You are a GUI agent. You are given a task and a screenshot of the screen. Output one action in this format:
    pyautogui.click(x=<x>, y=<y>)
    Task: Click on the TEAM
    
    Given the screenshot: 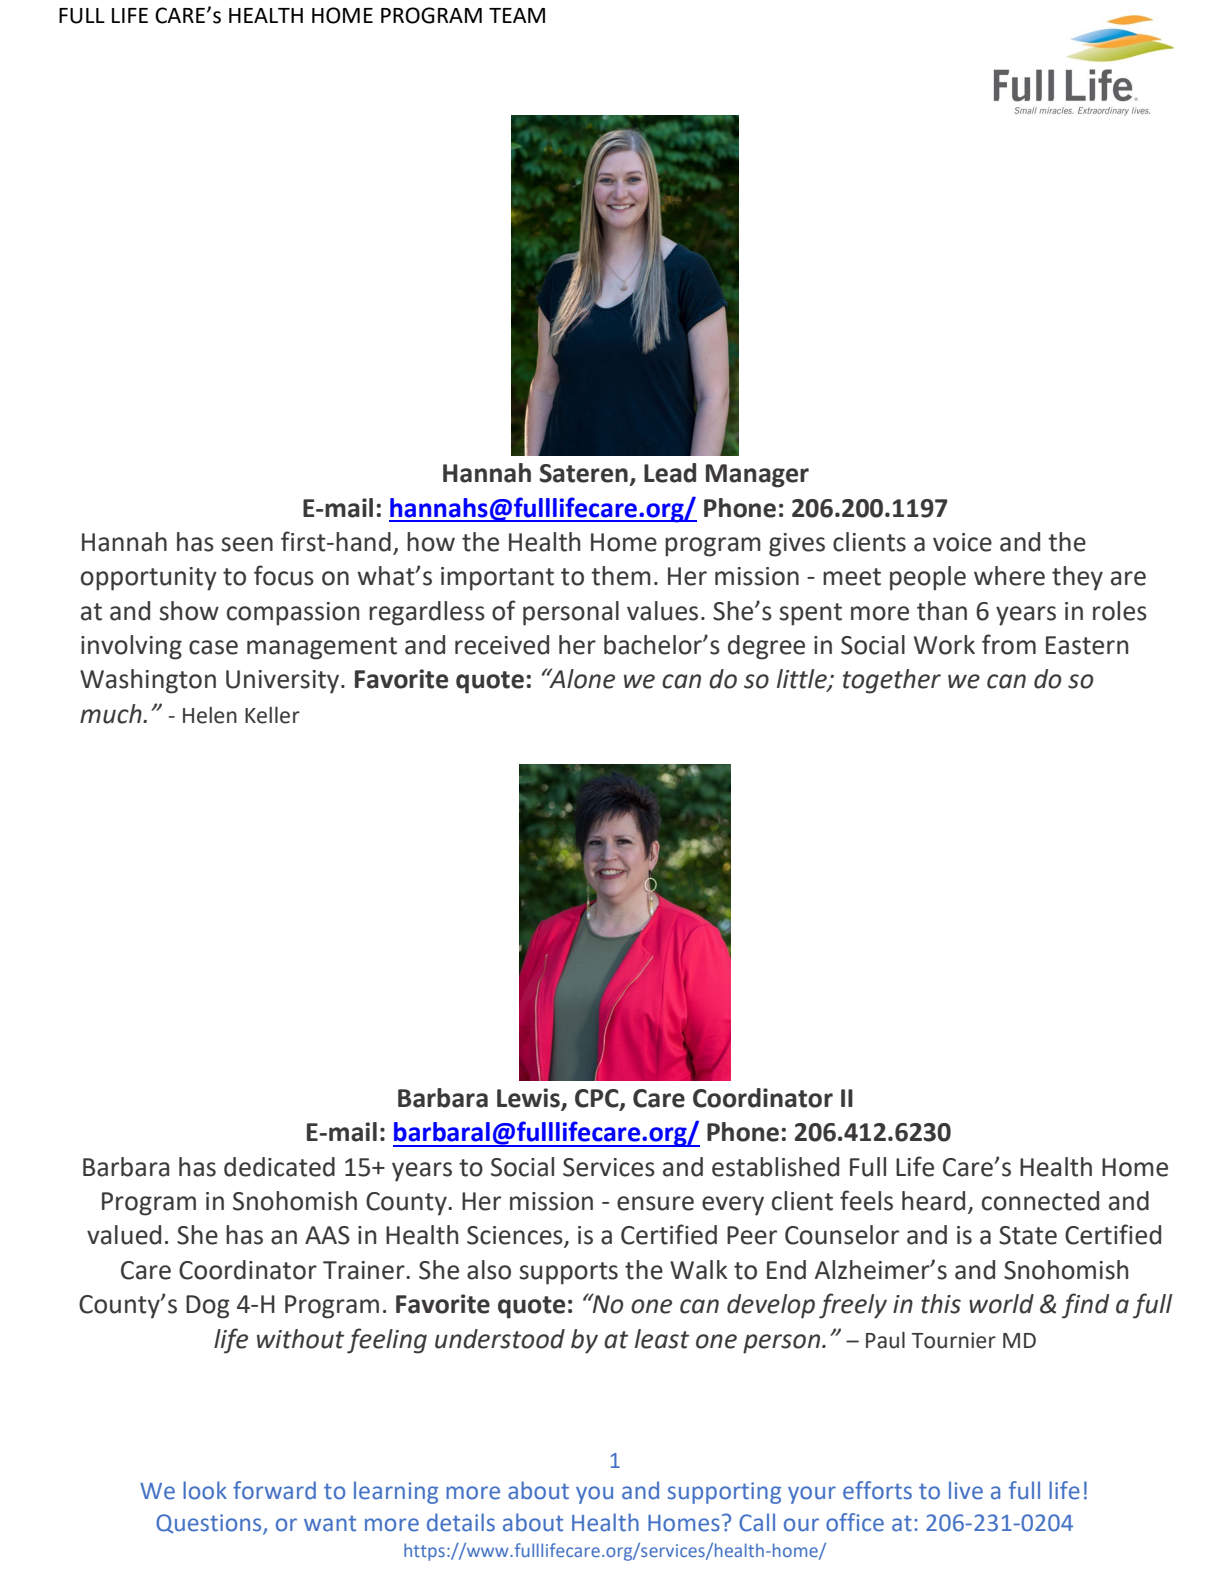 What is the action you would take?
    pyautogui.click(x=517, y=15)
